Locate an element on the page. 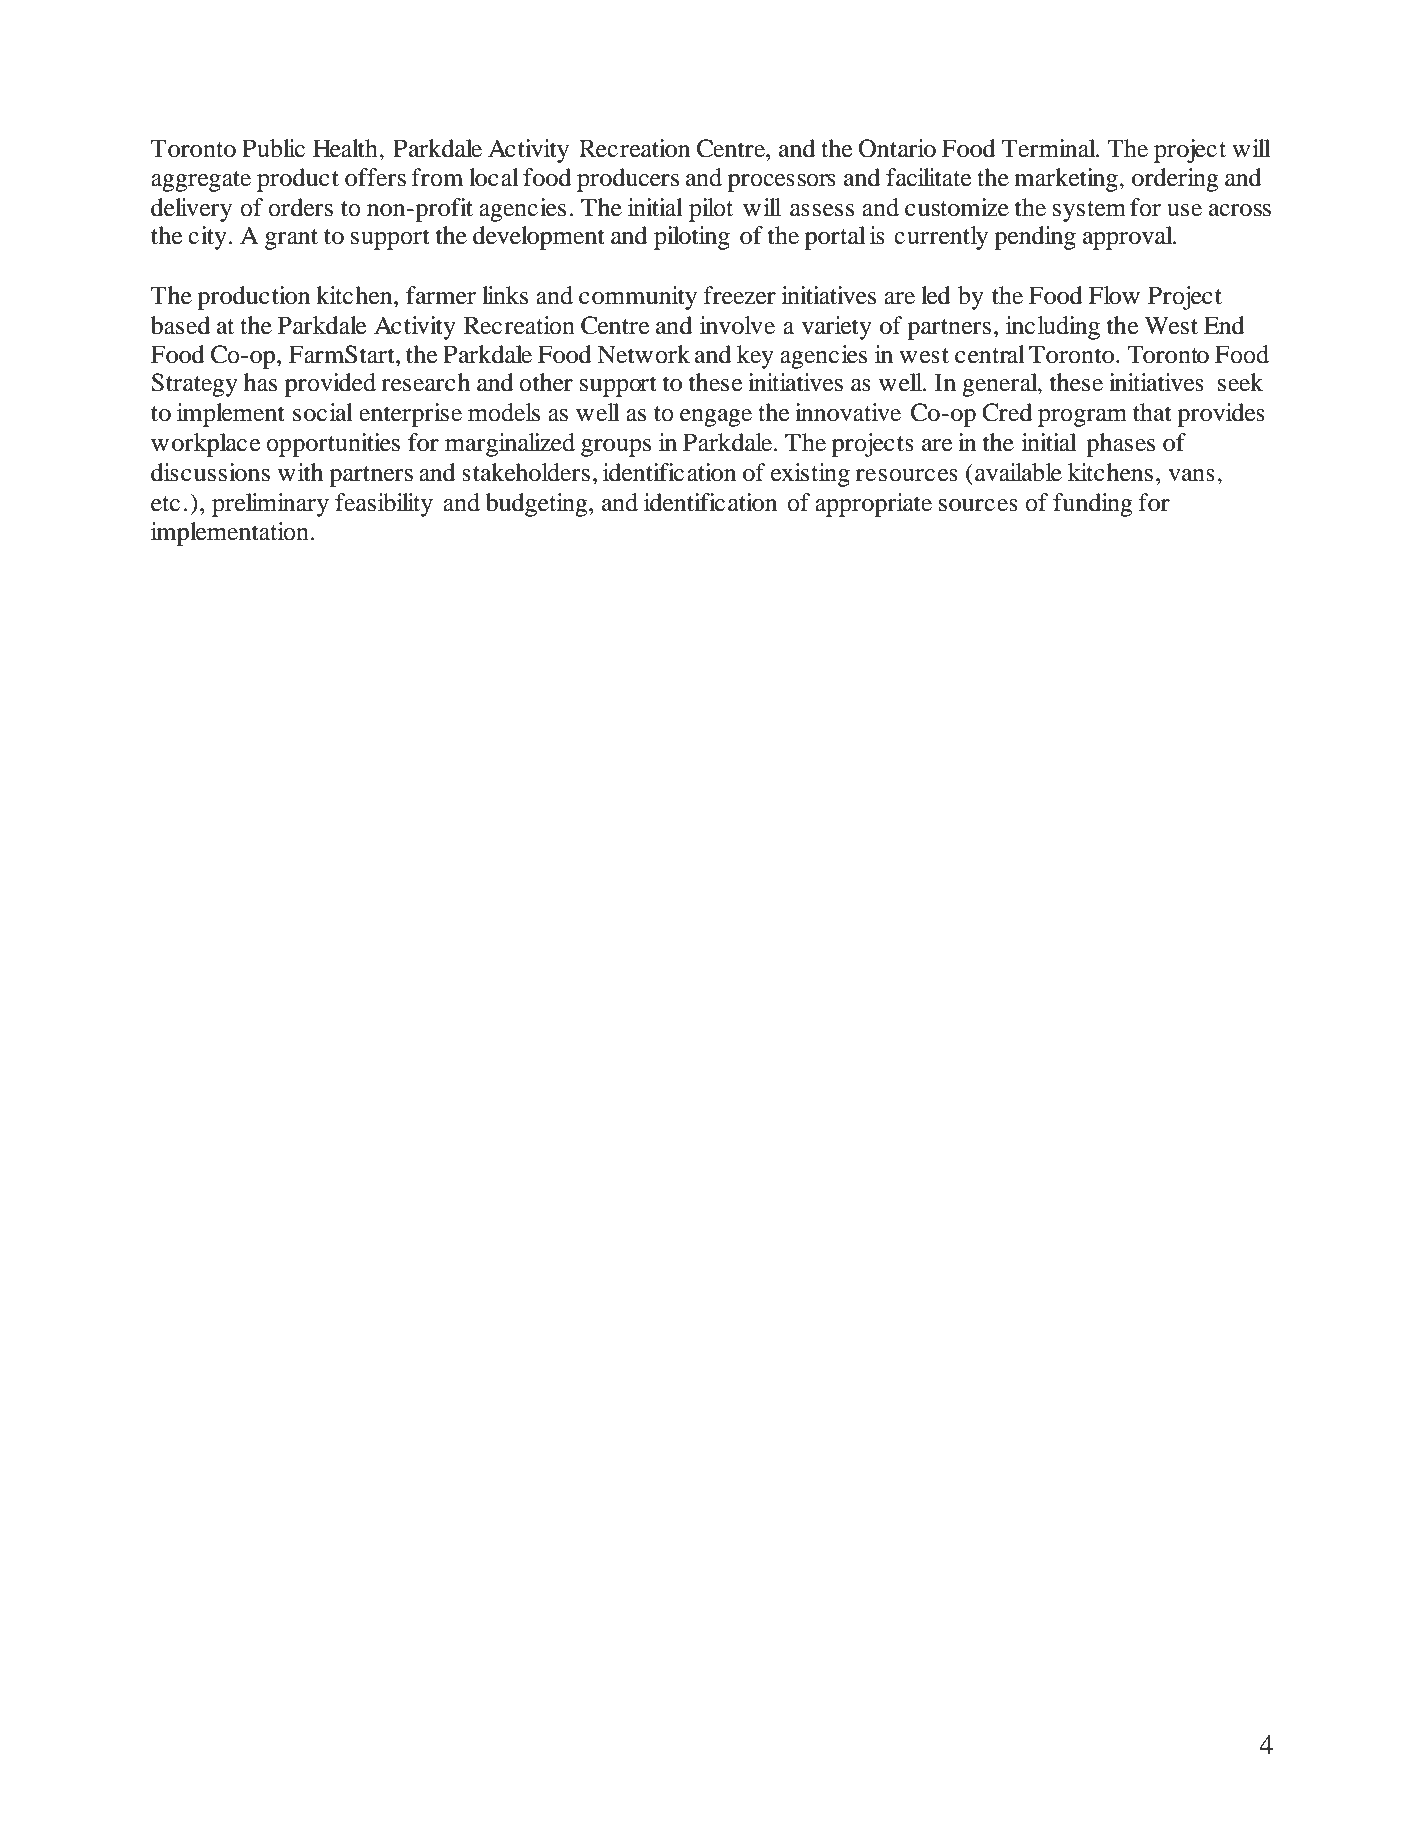  freezer is located at coordinates (740, 295).
